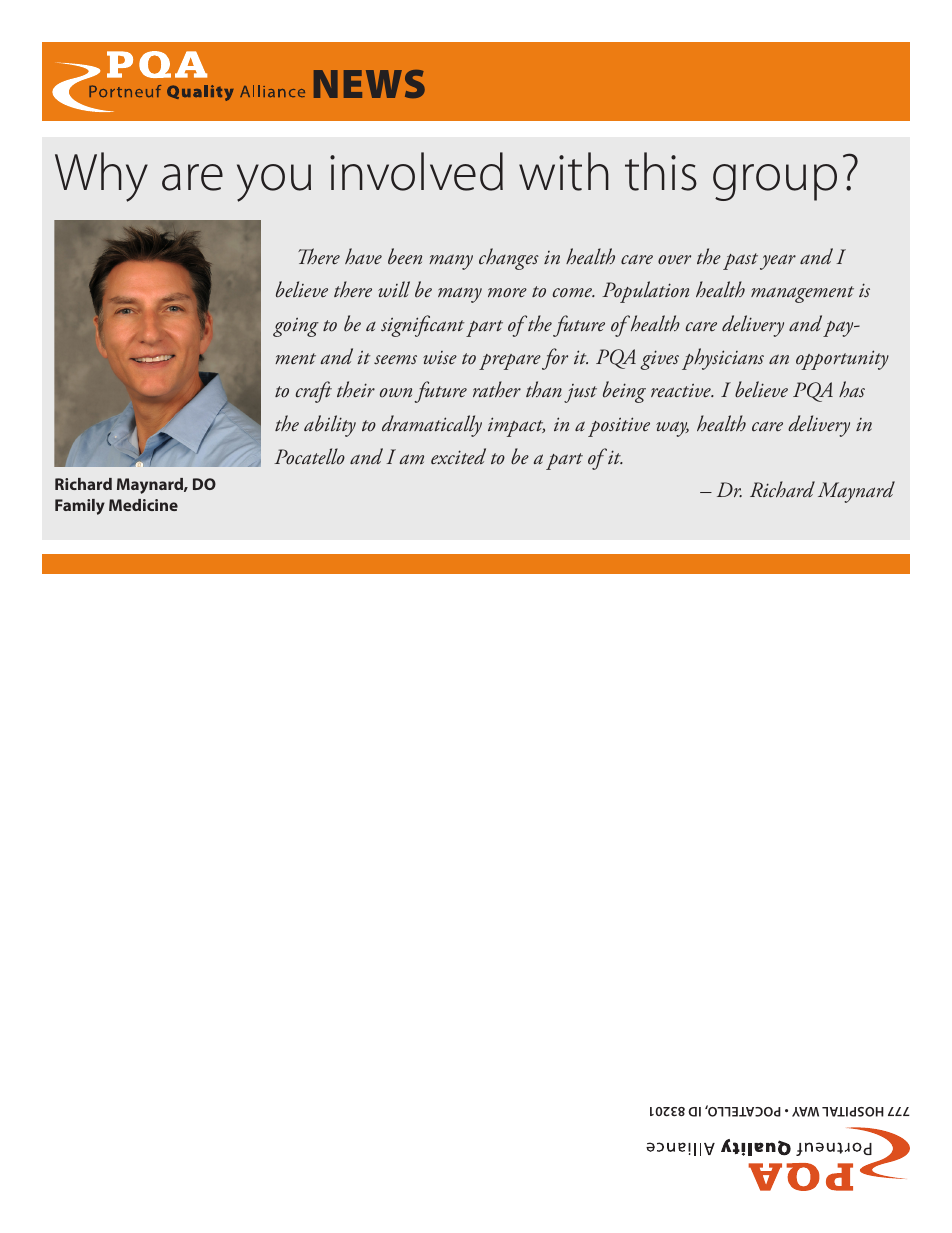 The height and width of the image is (1233, 952). I want to click on excited, so click(458, 456).
